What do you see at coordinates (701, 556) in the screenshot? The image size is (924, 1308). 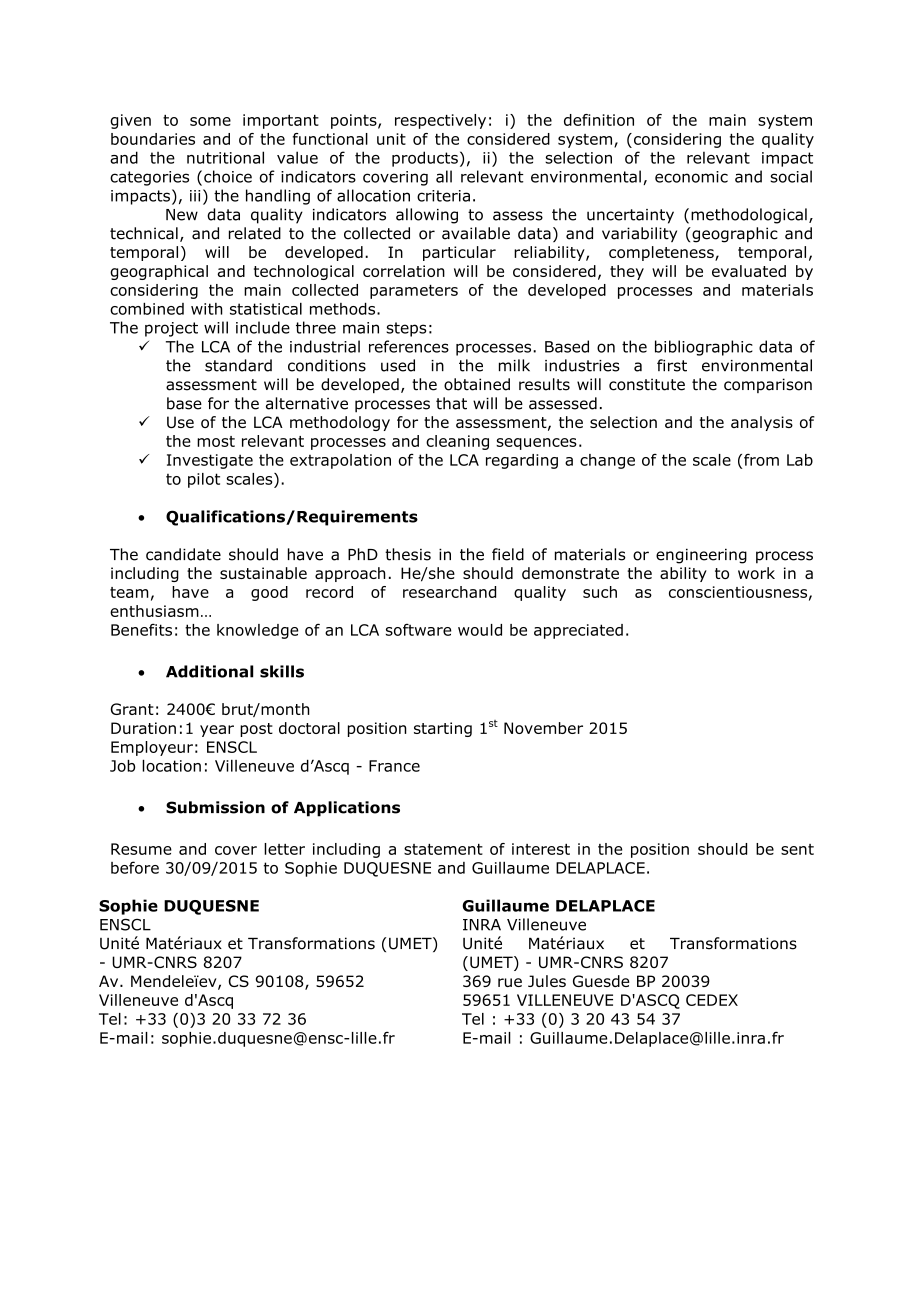 I see `engineering` at bounding box center [701, 556].
